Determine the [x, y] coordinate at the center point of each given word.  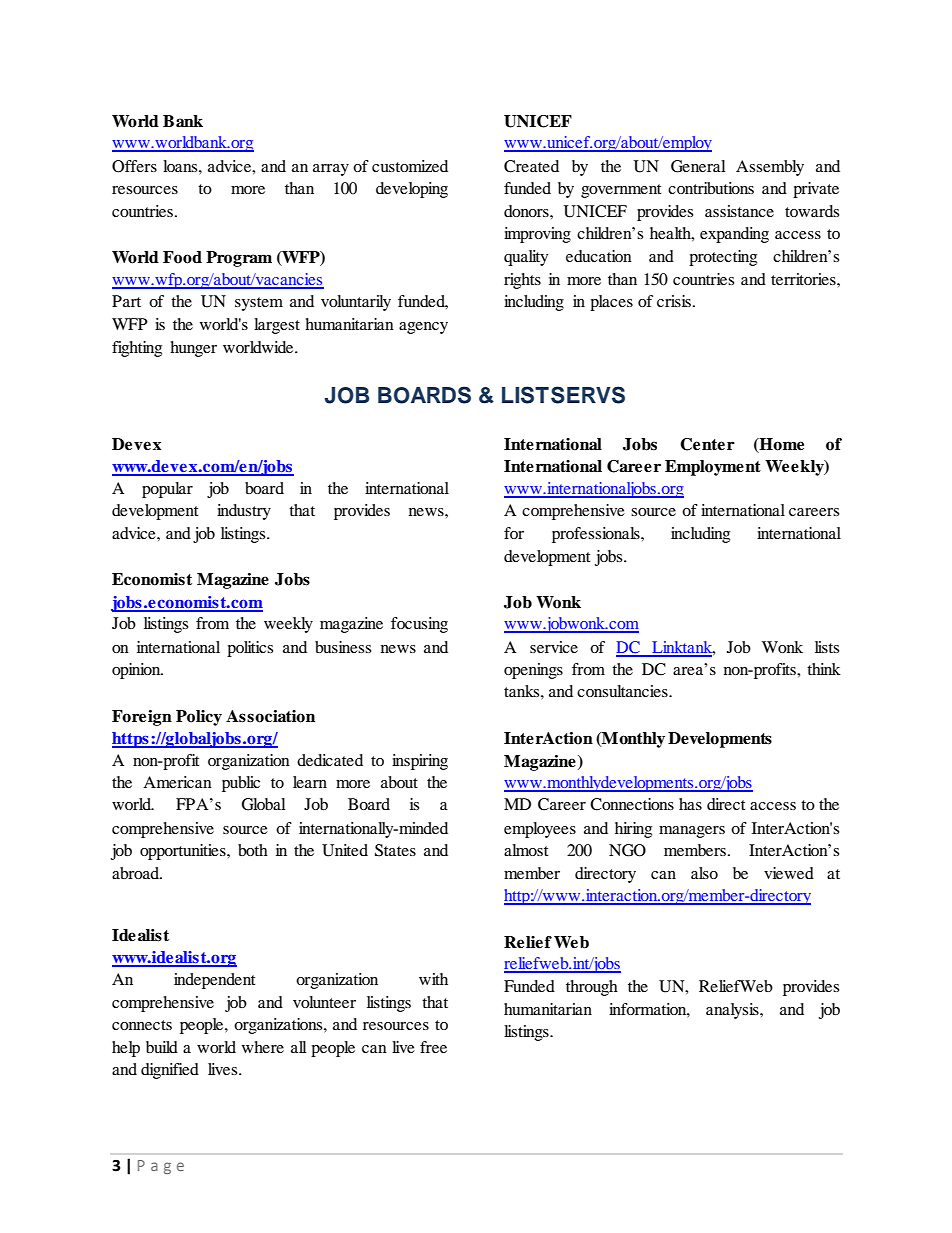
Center [707, 444]
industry [244, 512]
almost [526, 850]
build [162, 1047]
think [824, 669]
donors [527, 211]
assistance [739, 211]
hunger [193, 349]
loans [181, 166]
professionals [597, 535]
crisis [674, 301]
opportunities [184, 852]
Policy [199, 718]
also [704, 873]
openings [533, 671]
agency [423, 328]
